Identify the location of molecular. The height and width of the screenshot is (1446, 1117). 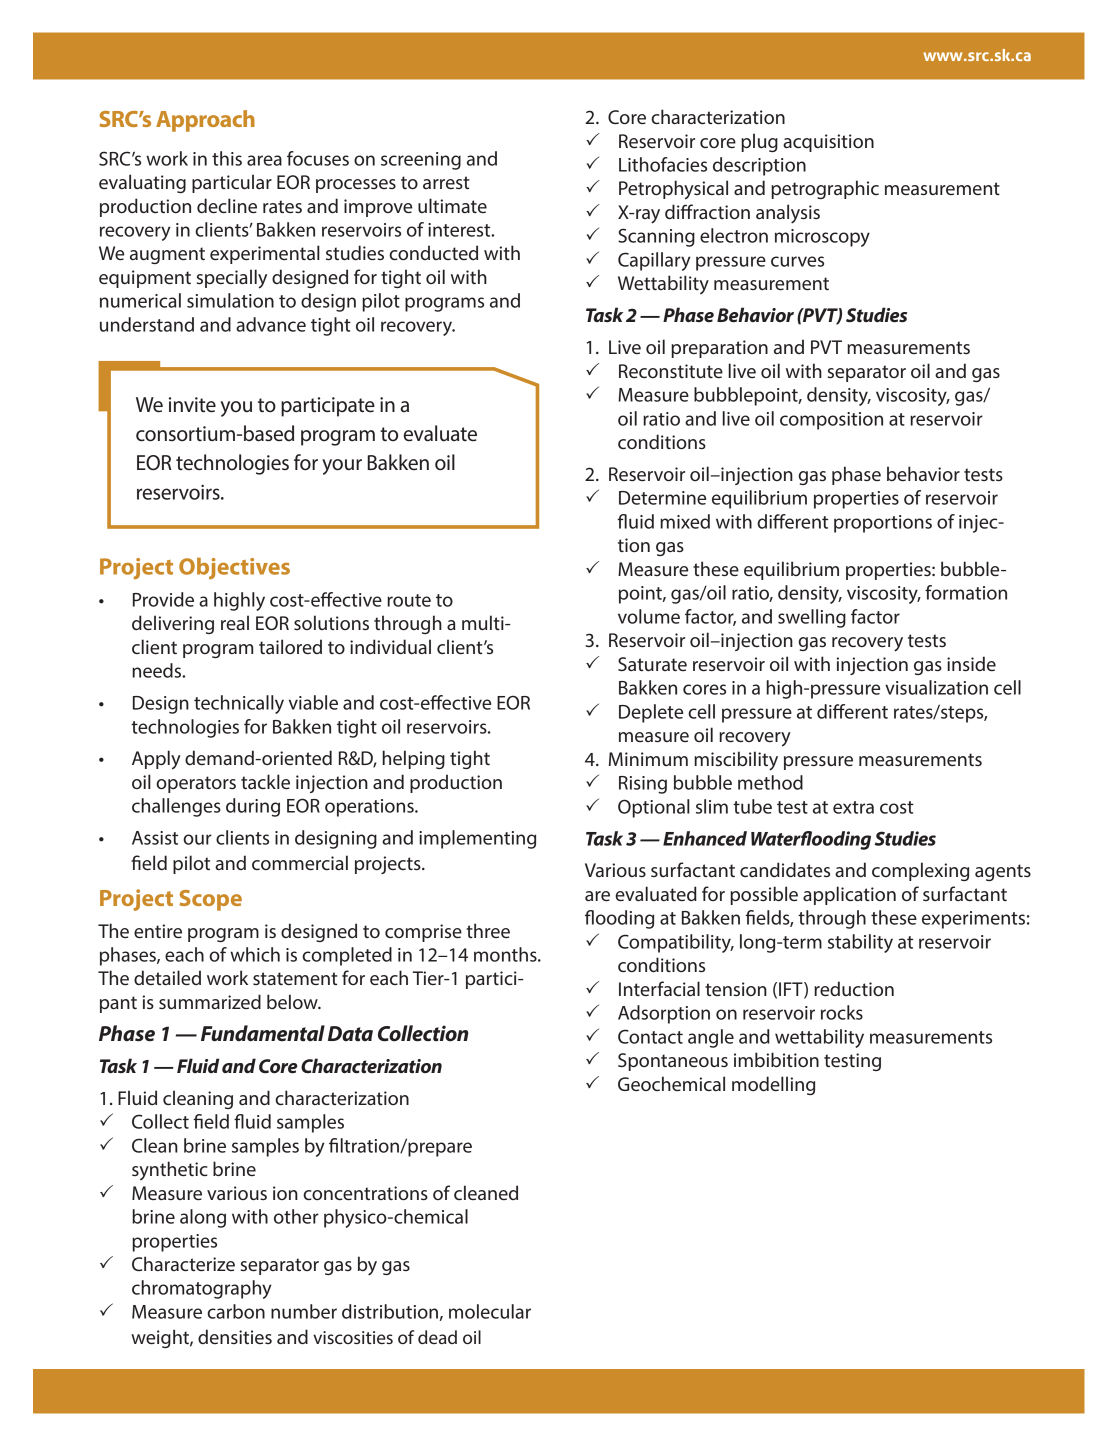
(490, 1311).
